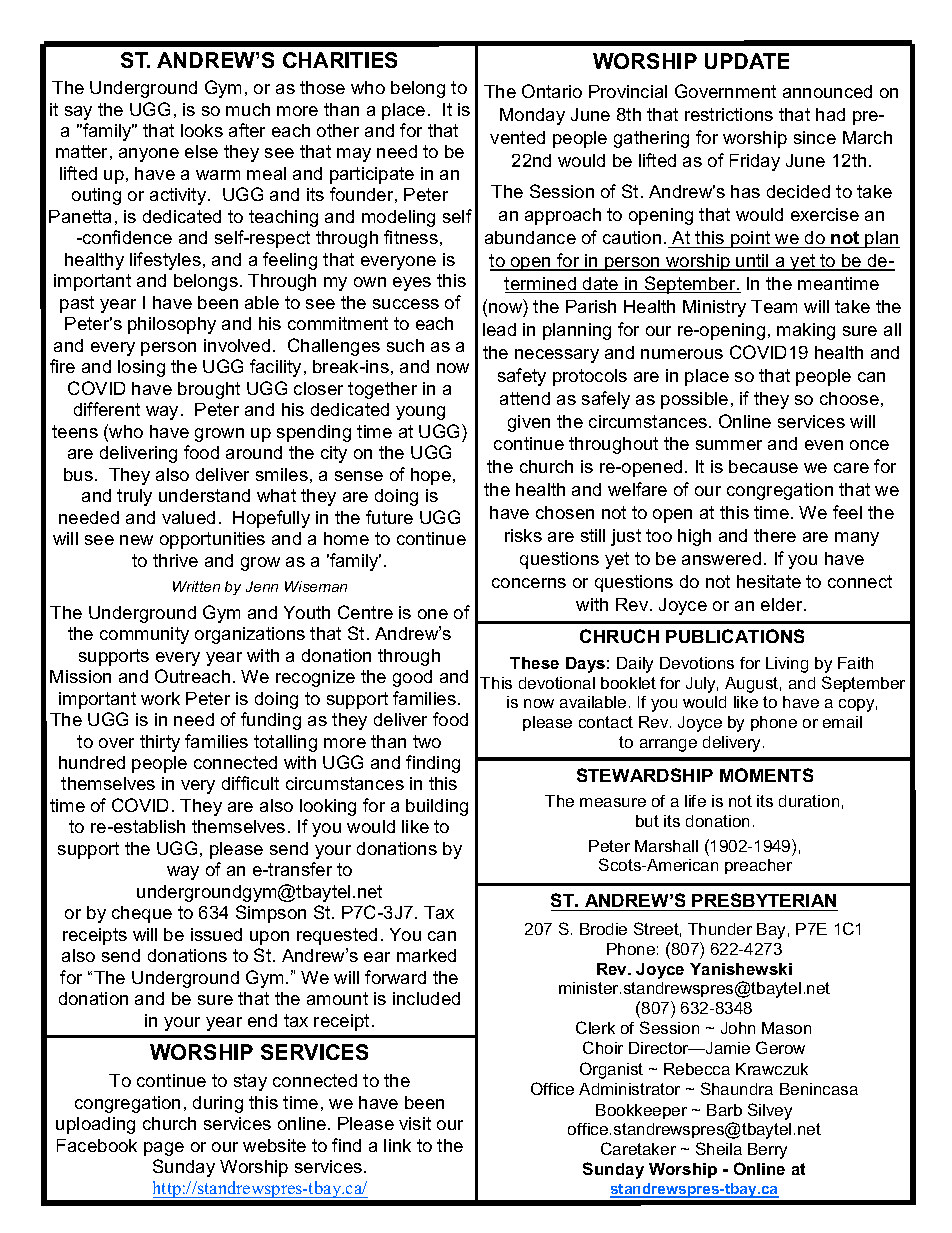 The height and width of the image is (1233, 952). Describe the element at coordinates (783, 604) in the image. I see `elder` at that location.
